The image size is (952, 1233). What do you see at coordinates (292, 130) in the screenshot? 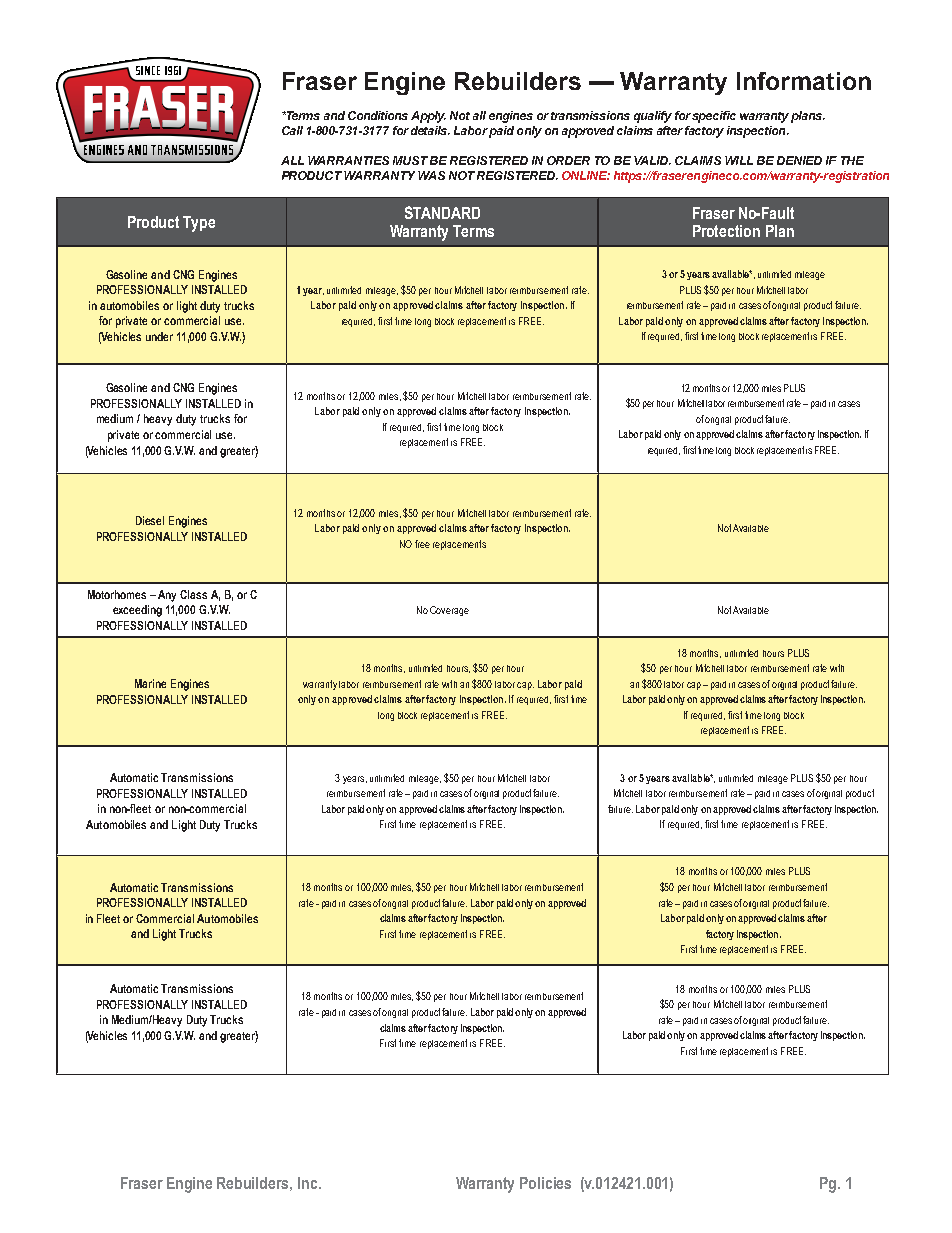
I see `Call` at bounding box center [292, 130].
